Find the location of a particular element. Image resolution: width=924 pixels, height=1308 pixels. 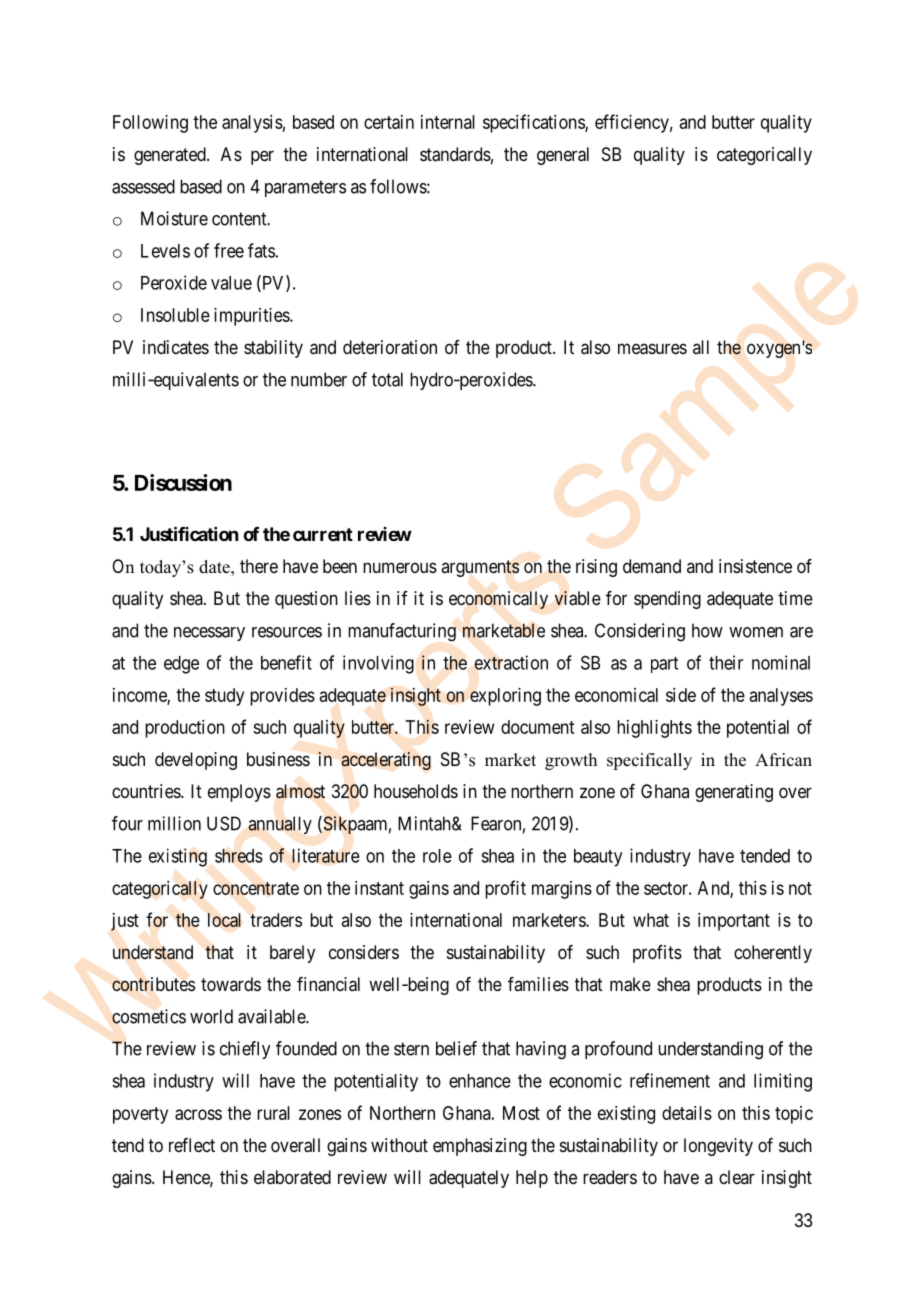

their is located at coordinates (726, 662).
